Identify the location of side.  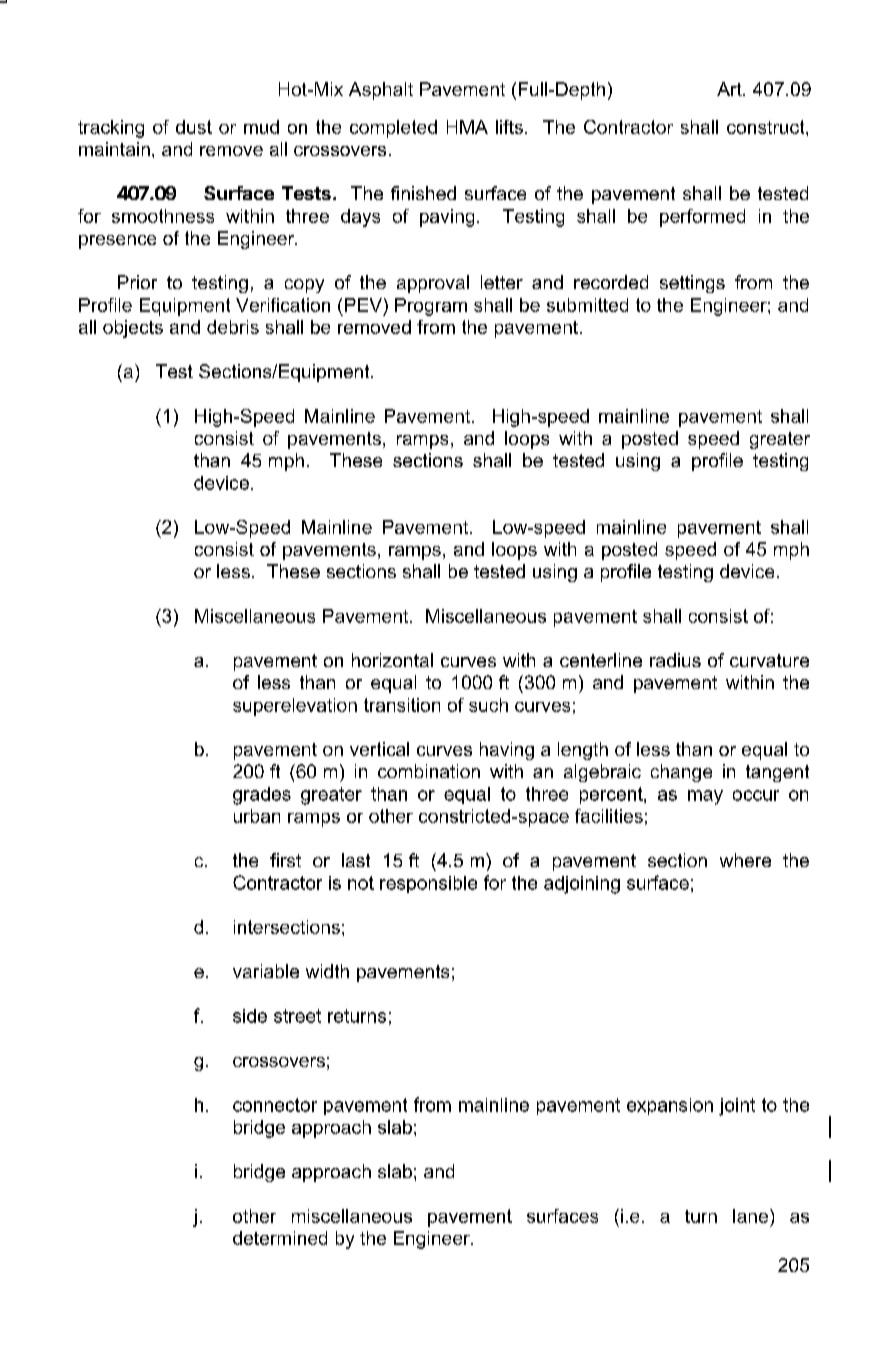
(250, 1016).
